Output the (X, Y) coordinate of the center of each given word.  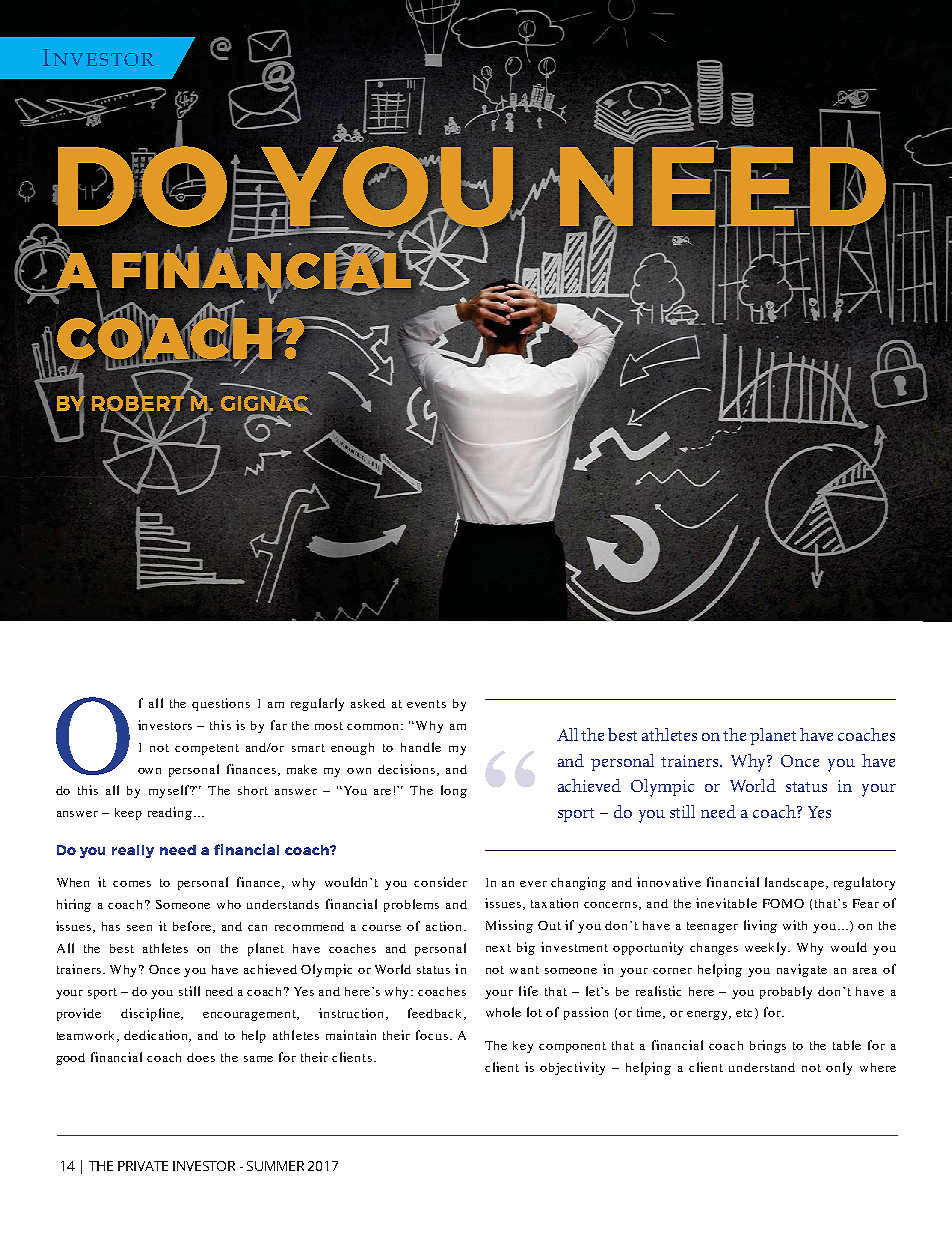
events (426, 704)
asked (368, 703)
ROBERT (138, 403)
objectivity (572, 1068)
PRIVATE (143, 1166)
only (839, 1068)
